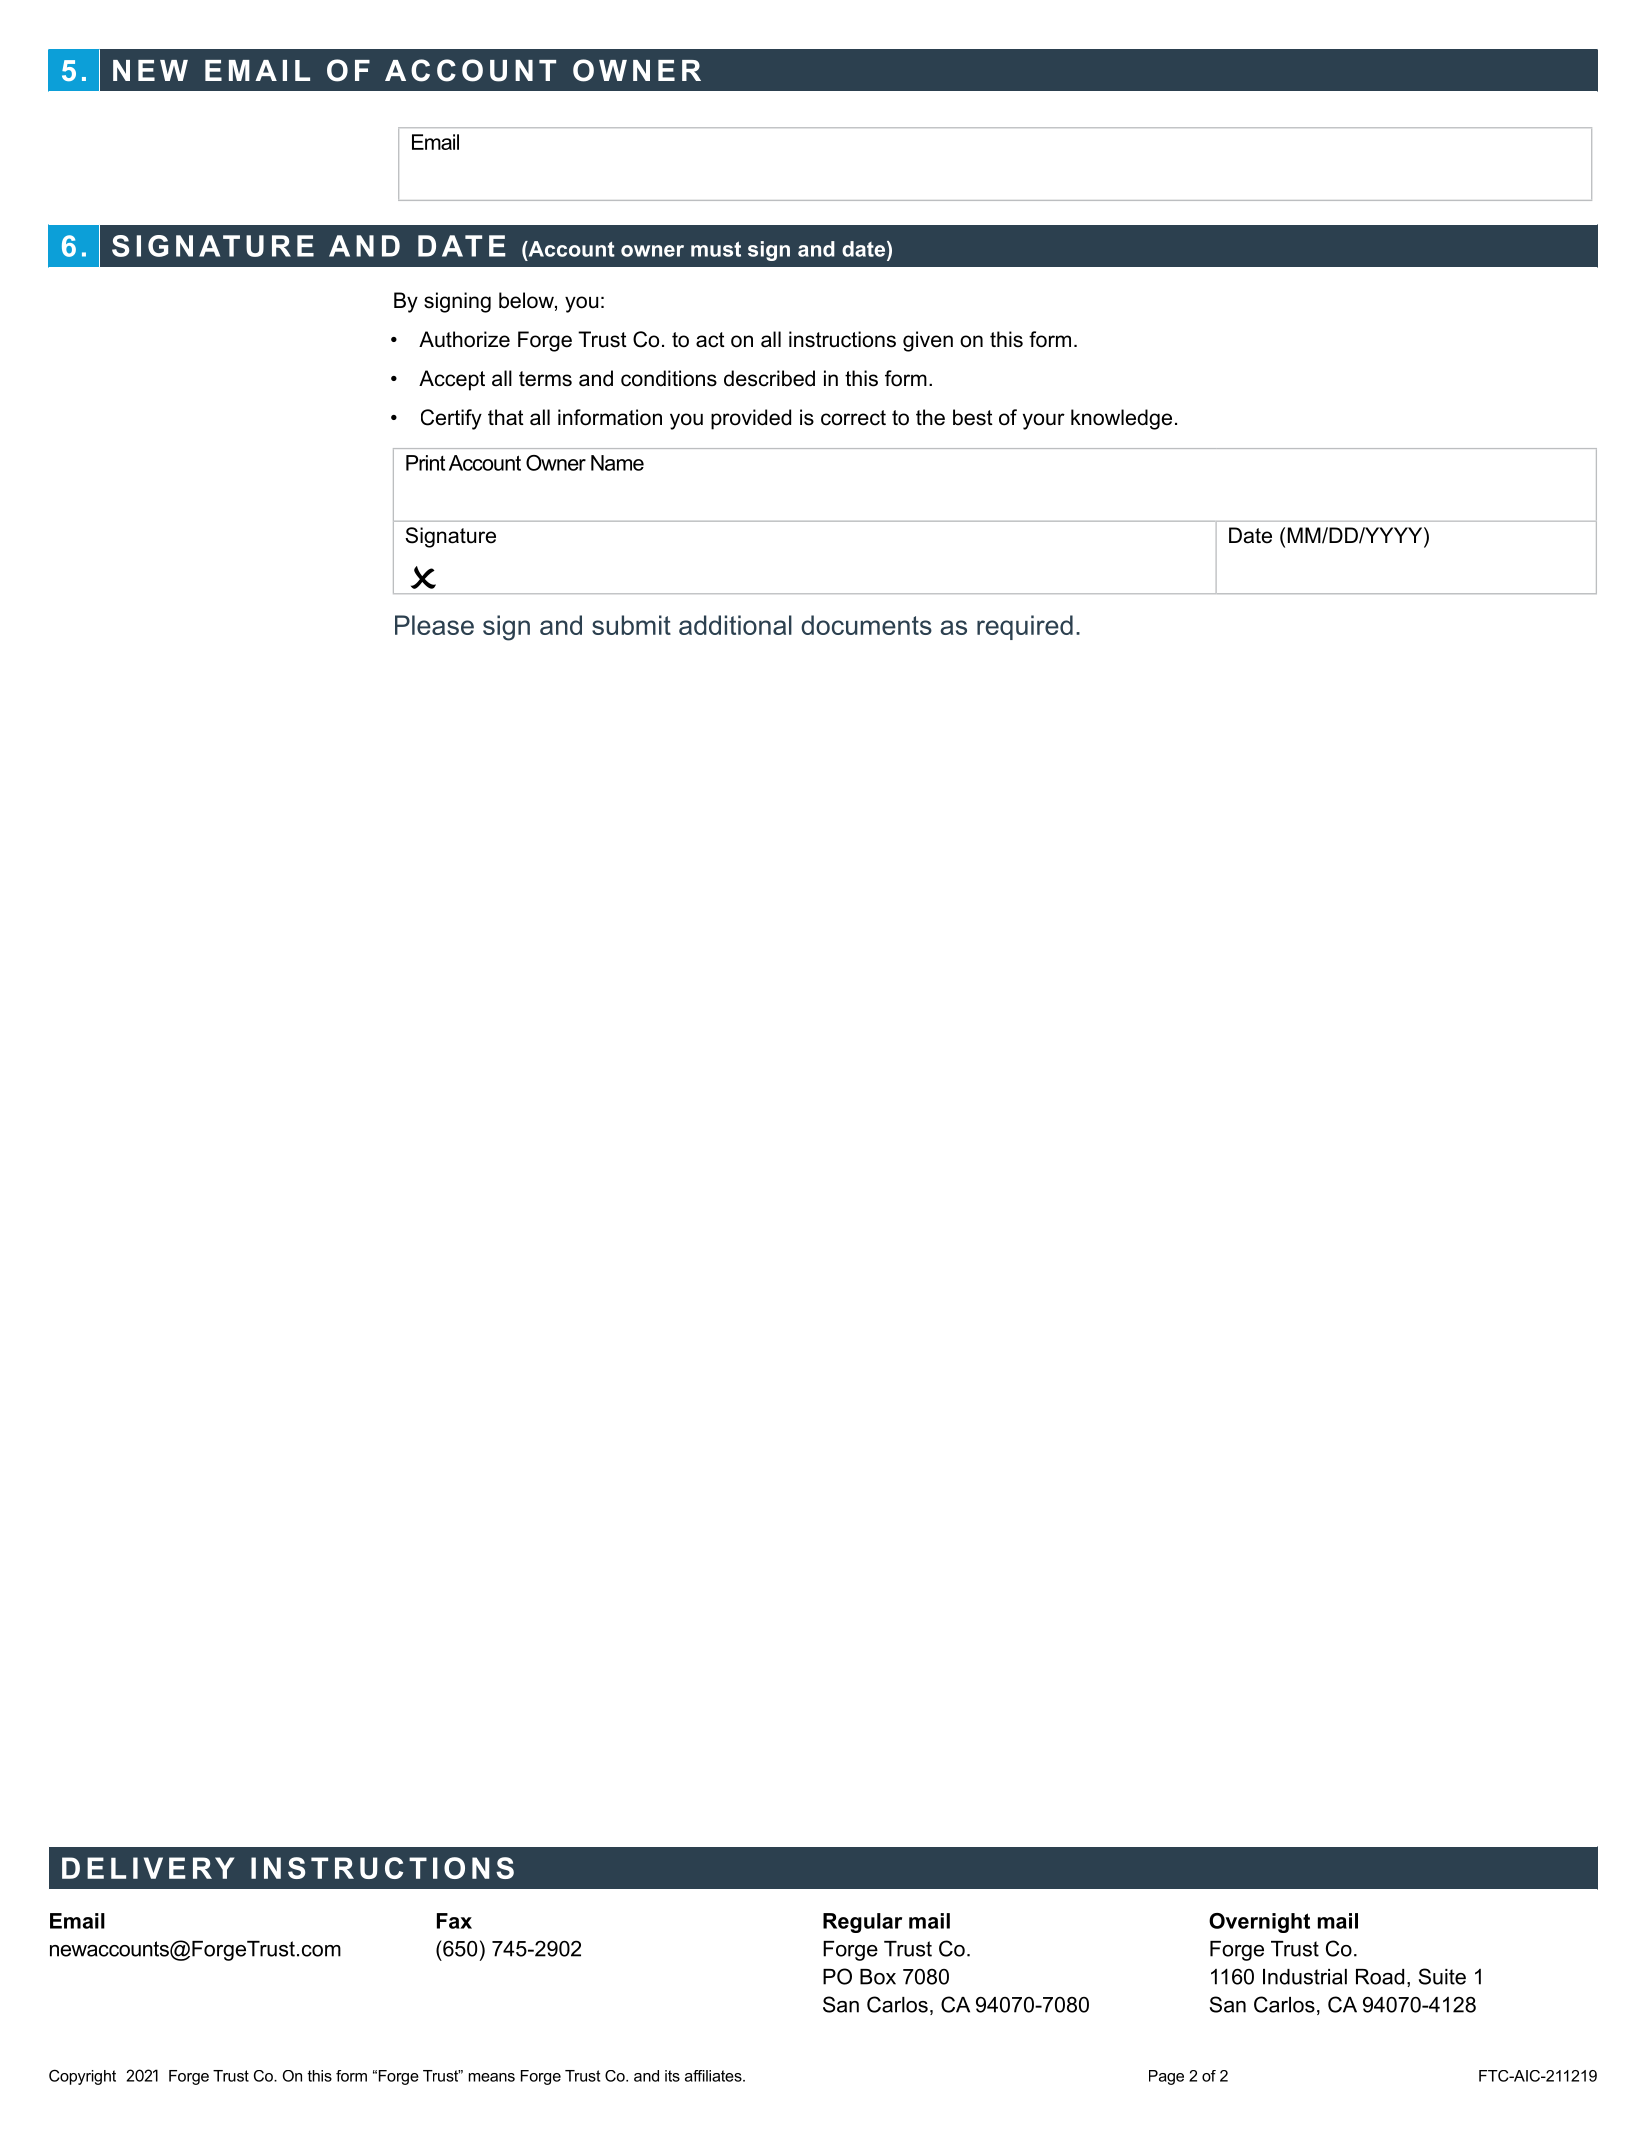  I want to click on additional, so click(735, 625).
